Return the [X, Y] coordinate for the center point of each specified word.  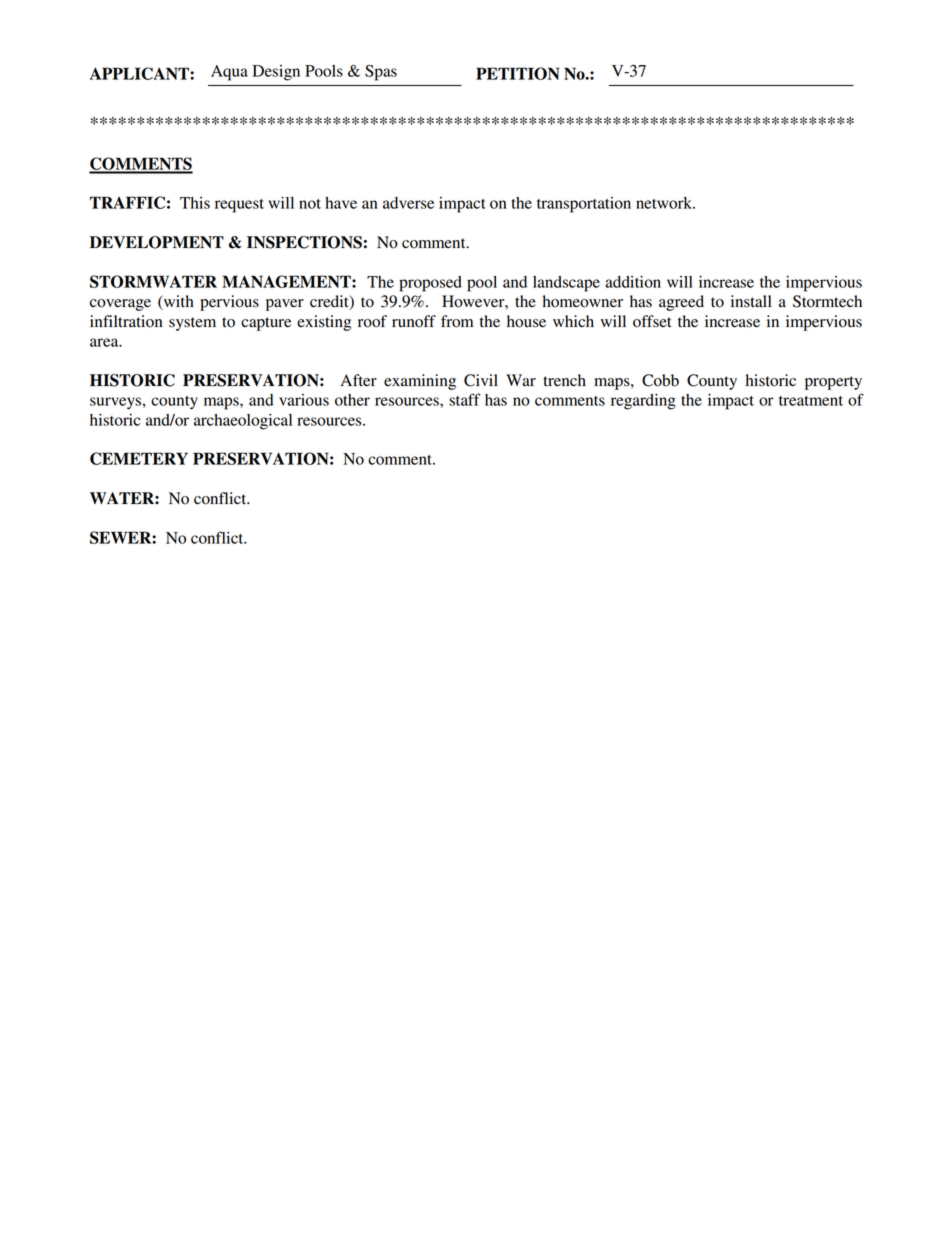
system [192, 324]
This [195, 203]
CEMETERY [139, 458]
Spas [381, 73]
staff [464, 399]
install [751, 301]
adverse [408, 203]
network [665, 203]
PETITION [518, 73]
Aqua [229, 73]
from [457, 321]
